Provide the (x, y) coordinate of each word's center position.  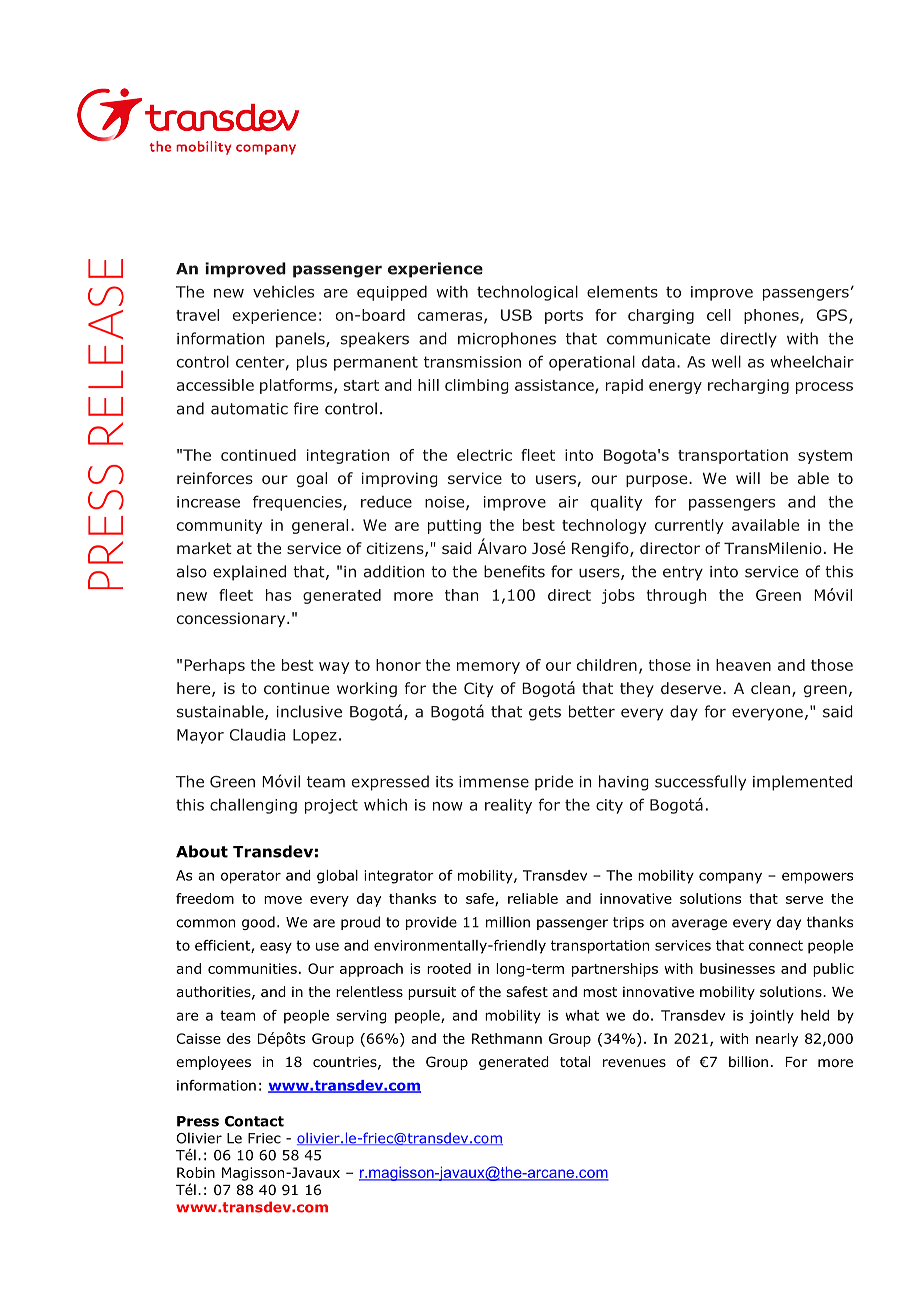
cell (719, 315)
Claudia (257, 734)
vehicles (283, 291)
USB (516, 315)
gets (545, 713)
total (575, 1062)
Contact (254, 1121)
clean (770, 688)
